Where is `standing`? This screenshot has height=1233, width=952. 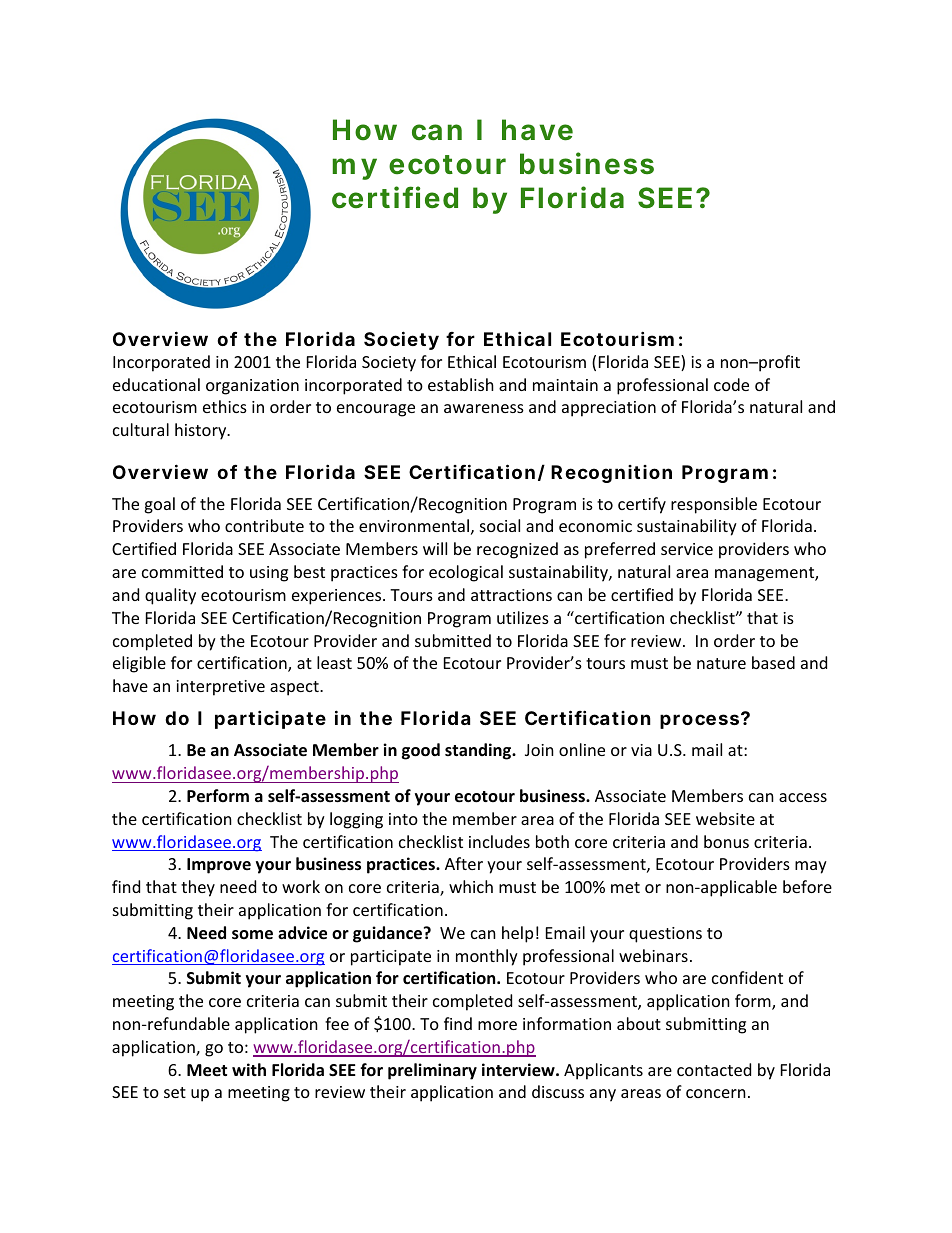
standing is located at coordinates (479, 751).
